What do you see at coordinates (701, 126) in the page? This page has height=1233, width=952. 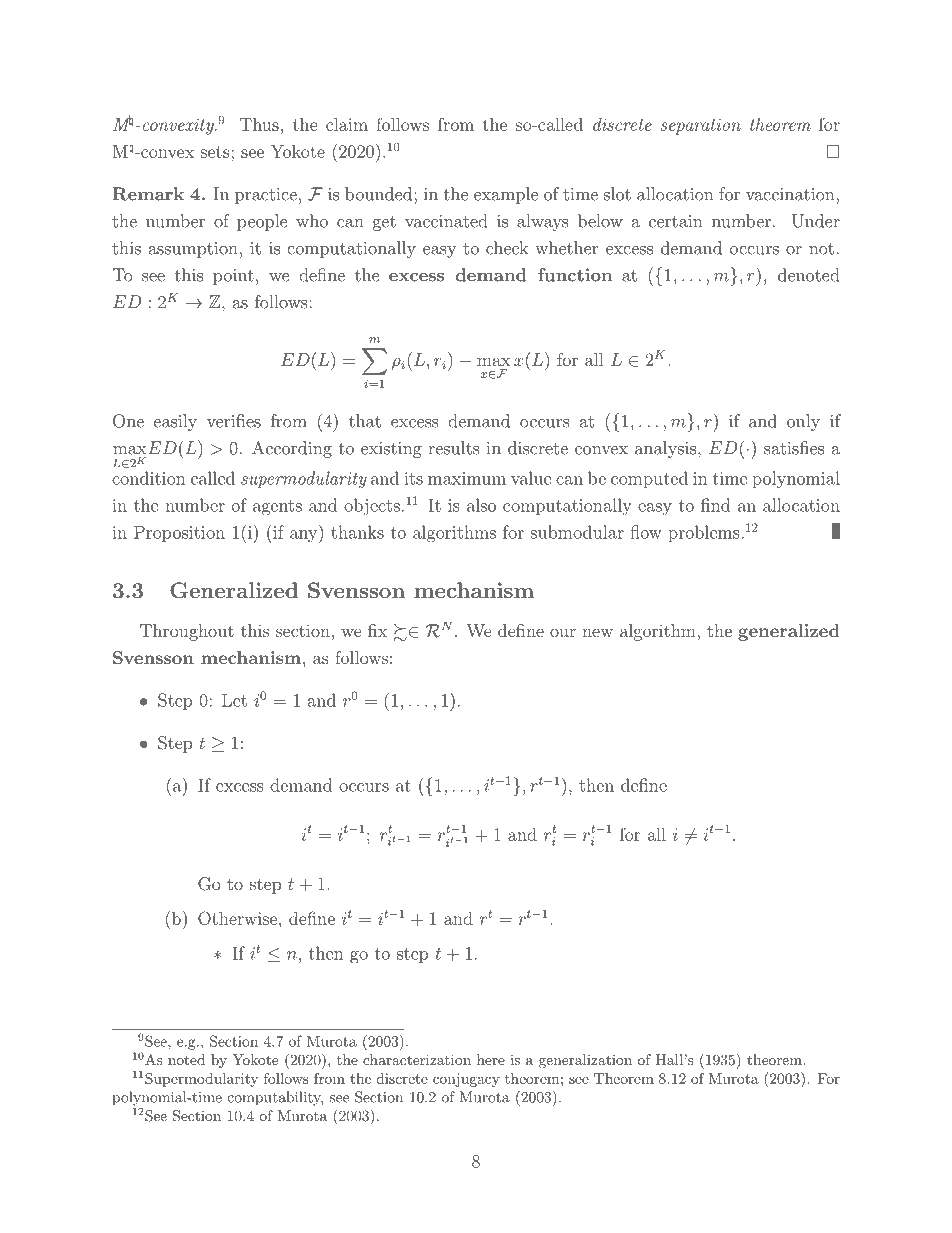 I see `separation` at bounding box center [701, 126].
